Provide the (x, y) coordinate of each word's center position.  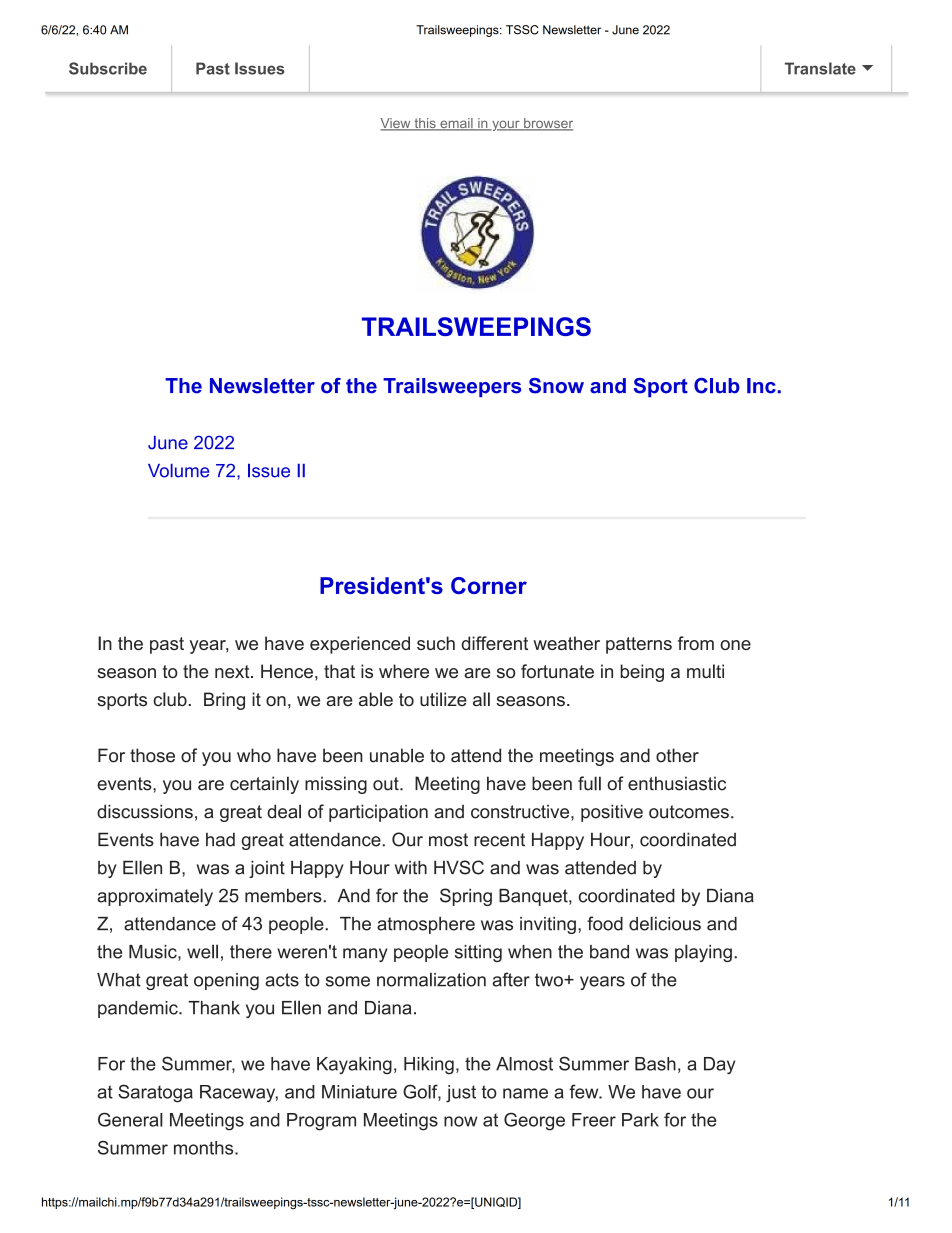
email (456, 124)
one (735, 645)
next (233, 671)
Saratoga (155, 1093)
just (461, 1094)
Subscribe (108, 68)
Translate (820, 68)
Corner (489, 585)
